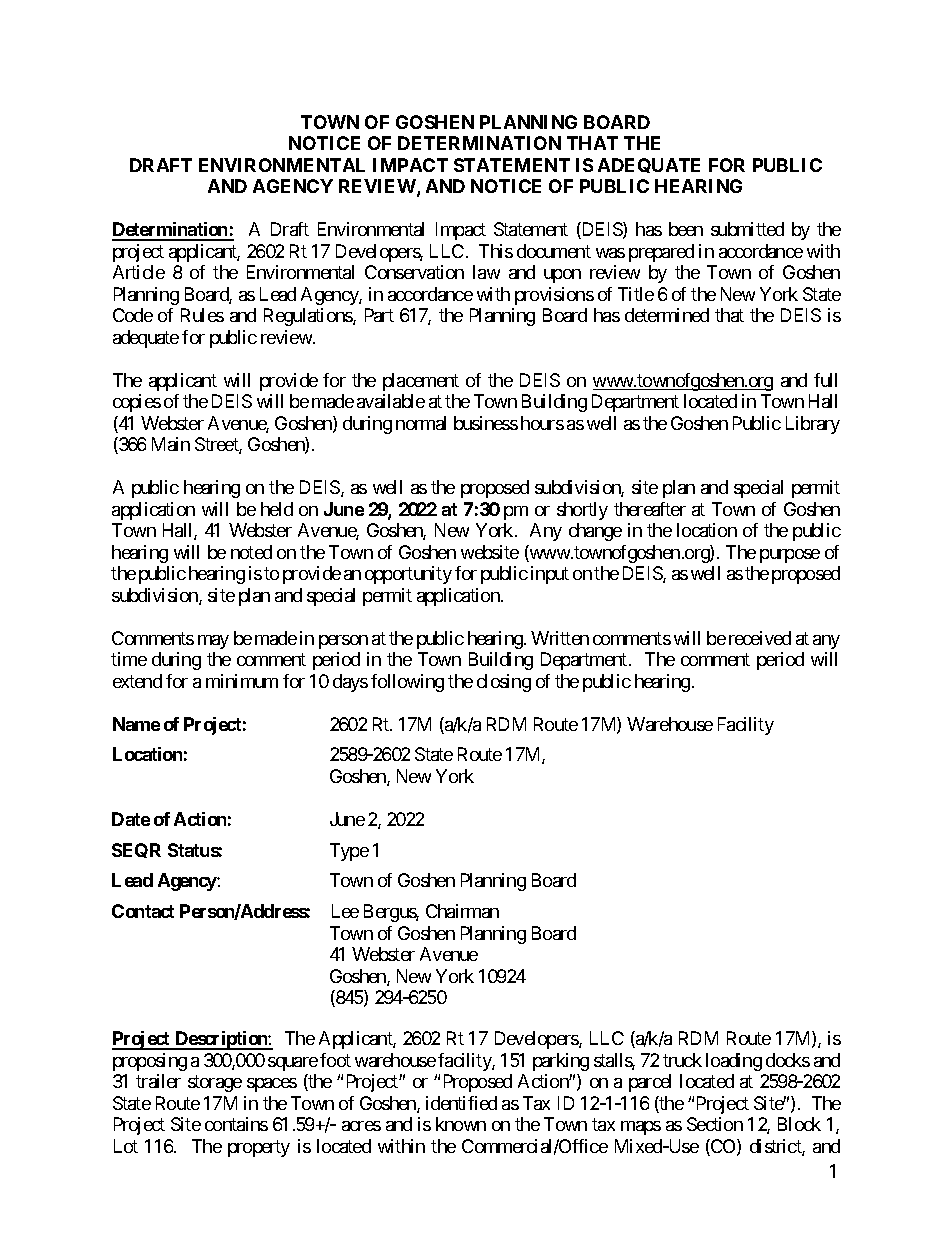  What do you see at coordinates (747, 229) in the screenshot?
I see `submitted` at bounding box center [747, 229].
